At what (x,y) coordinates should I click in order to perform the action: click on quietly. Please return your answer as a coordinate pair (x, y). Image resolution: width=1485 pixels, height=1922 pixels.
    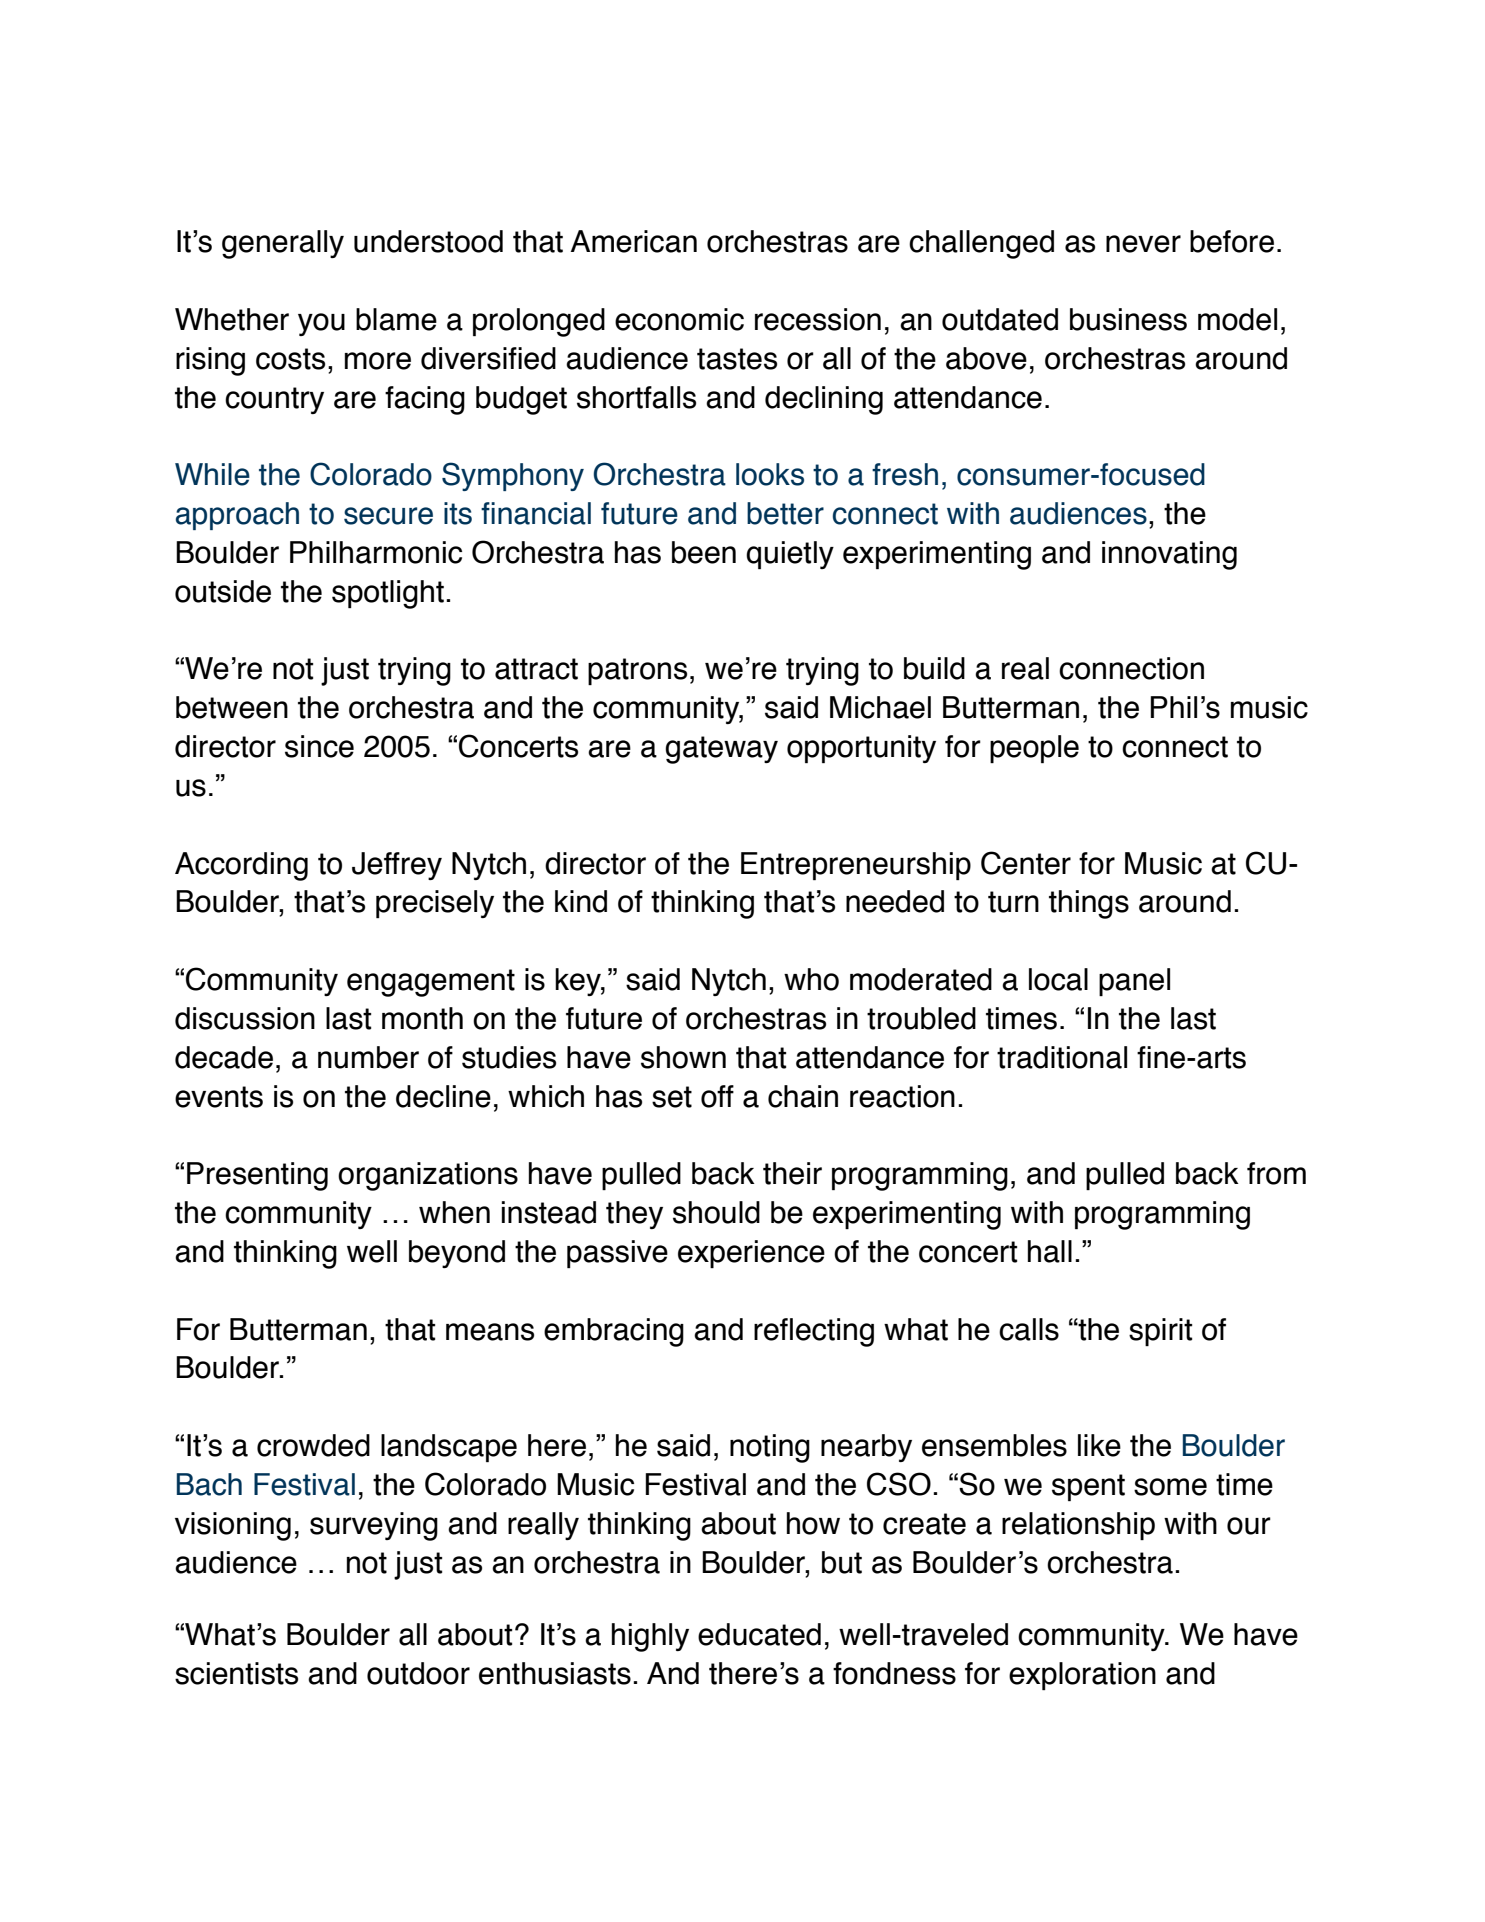
    Looking at the image, I should click on (790, 555).
